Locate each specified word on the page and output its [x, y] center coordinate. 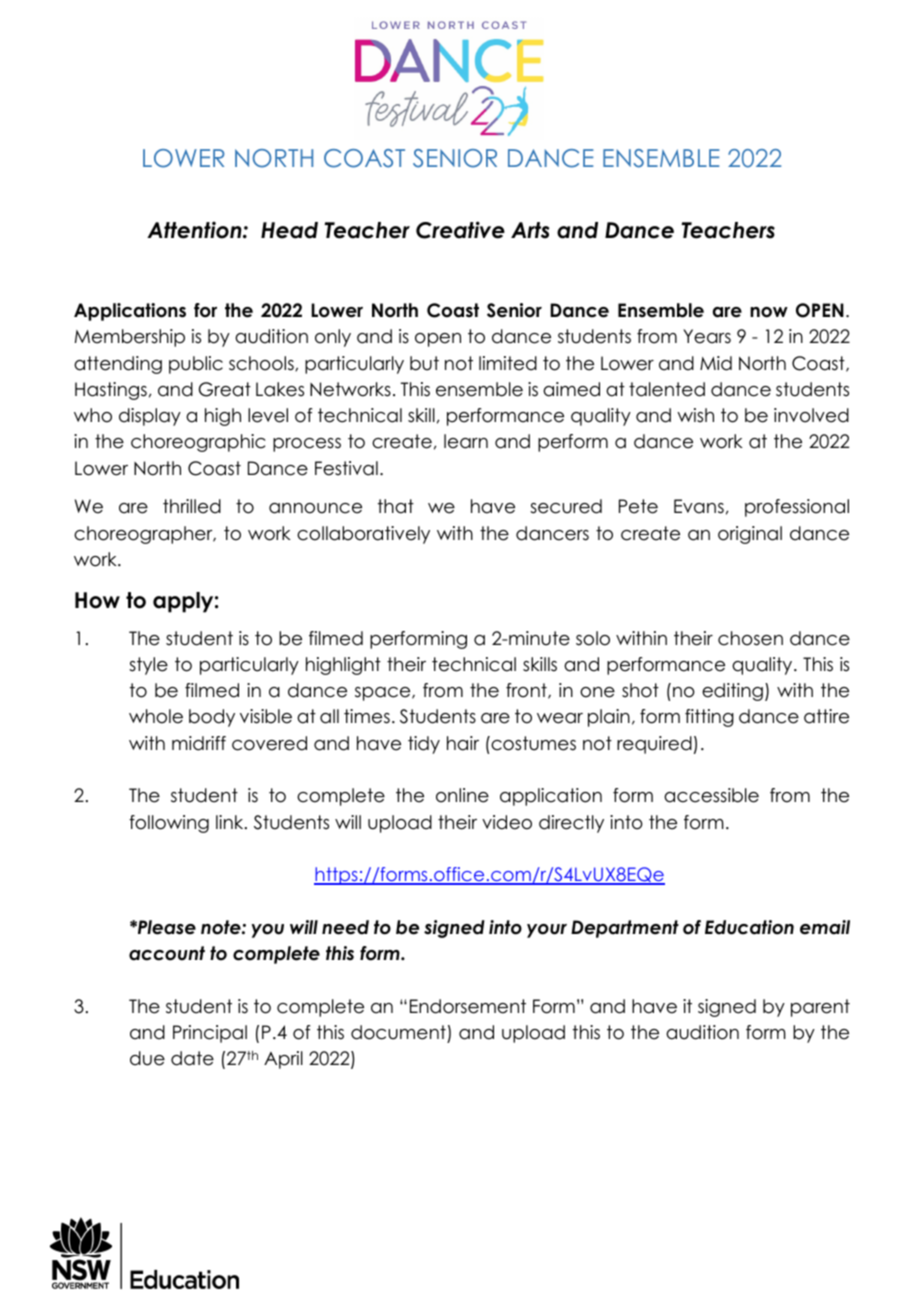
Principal [210, 1034]
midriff [199, 743]
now [769, 312]
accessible [711, 795]
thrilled [192, 506]
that [396, 506]
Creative [460, 230]
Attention [195, 230]
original [750, 535]
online [462, 795]
